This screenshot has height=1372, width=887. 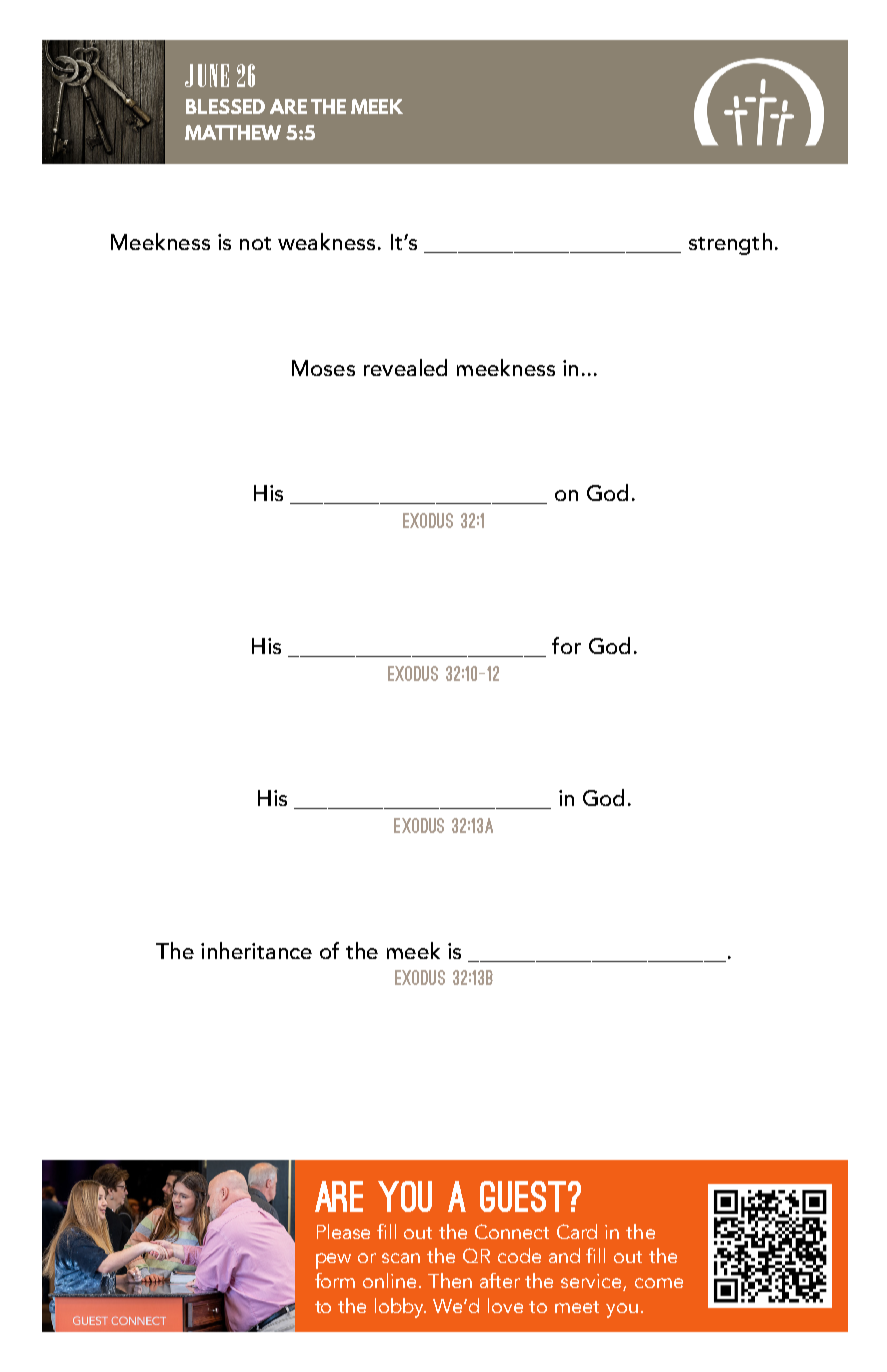 I want to click on inheritance, so click(x=256, y=950).
